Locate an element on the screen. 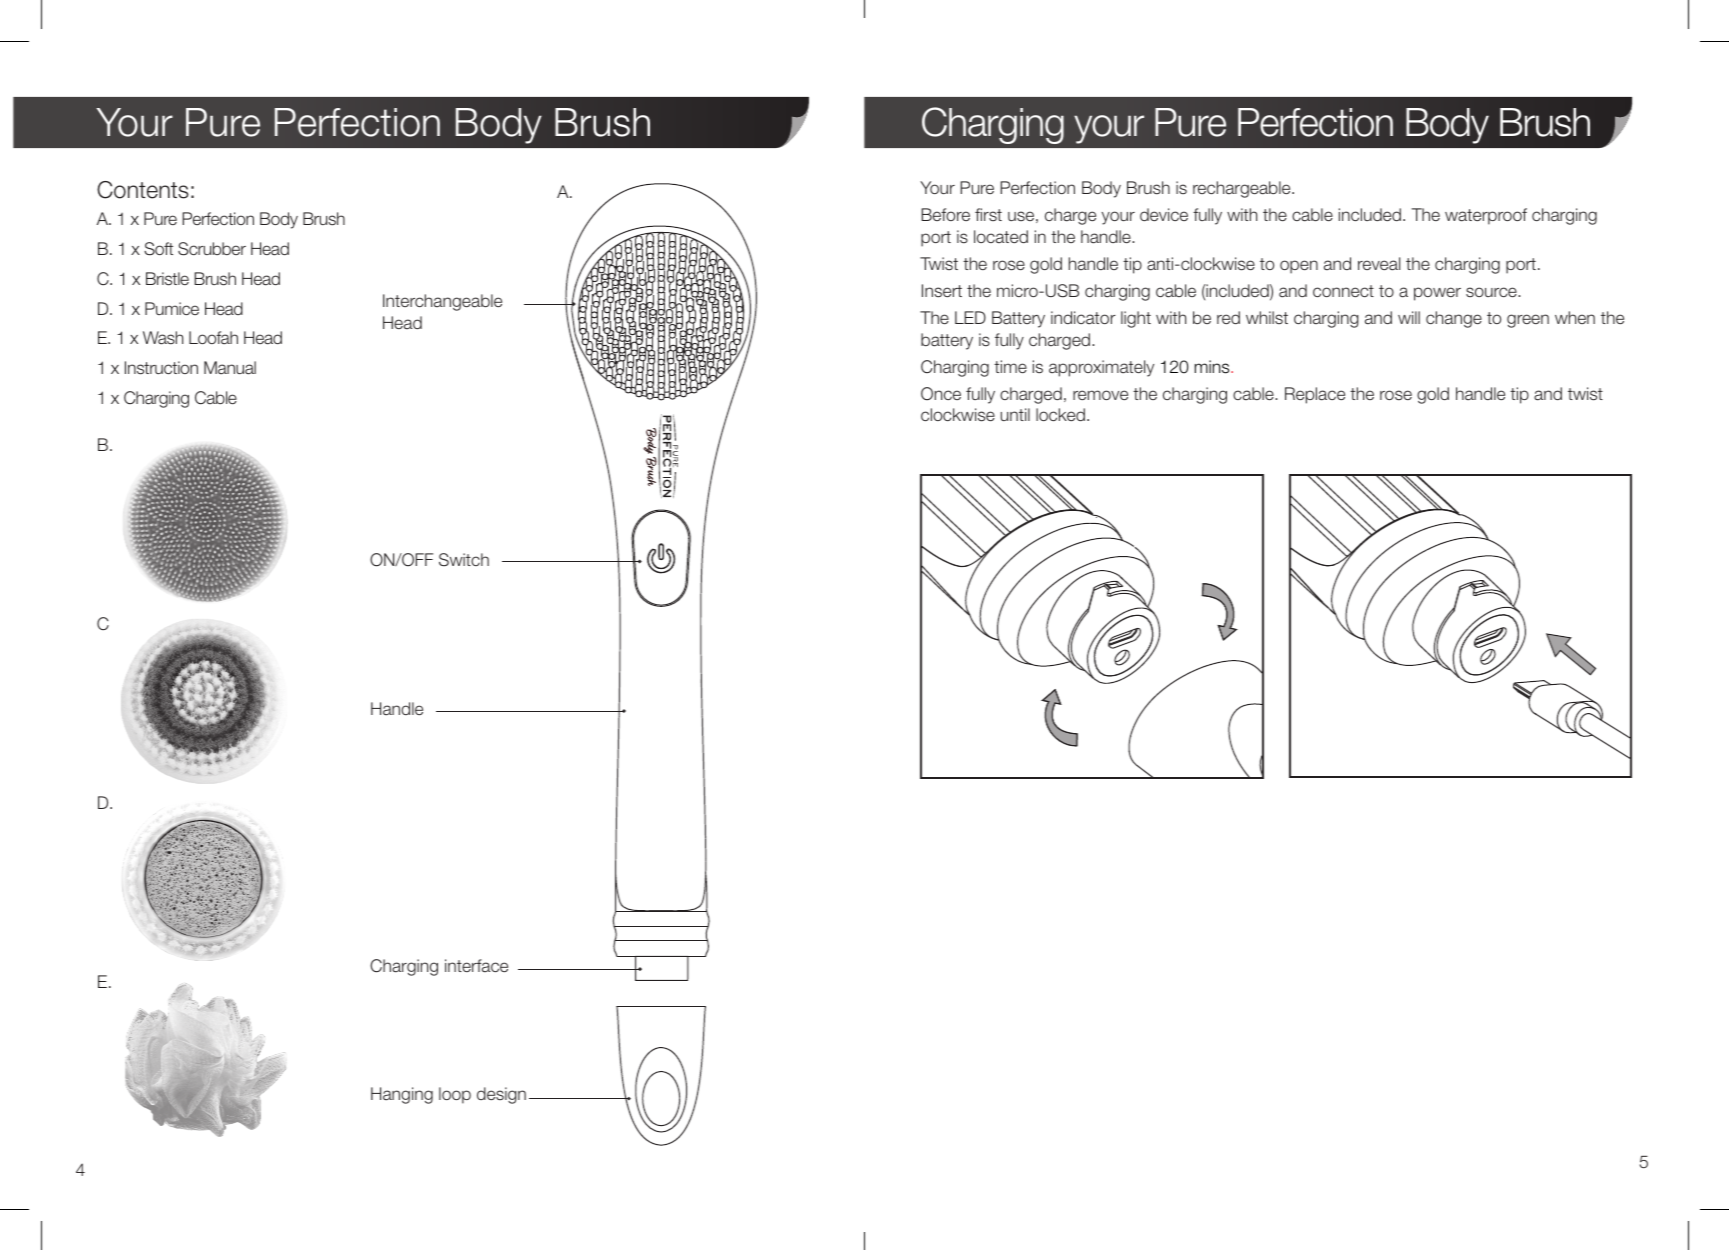  Hanging is located at coordinates (402, 1095).
